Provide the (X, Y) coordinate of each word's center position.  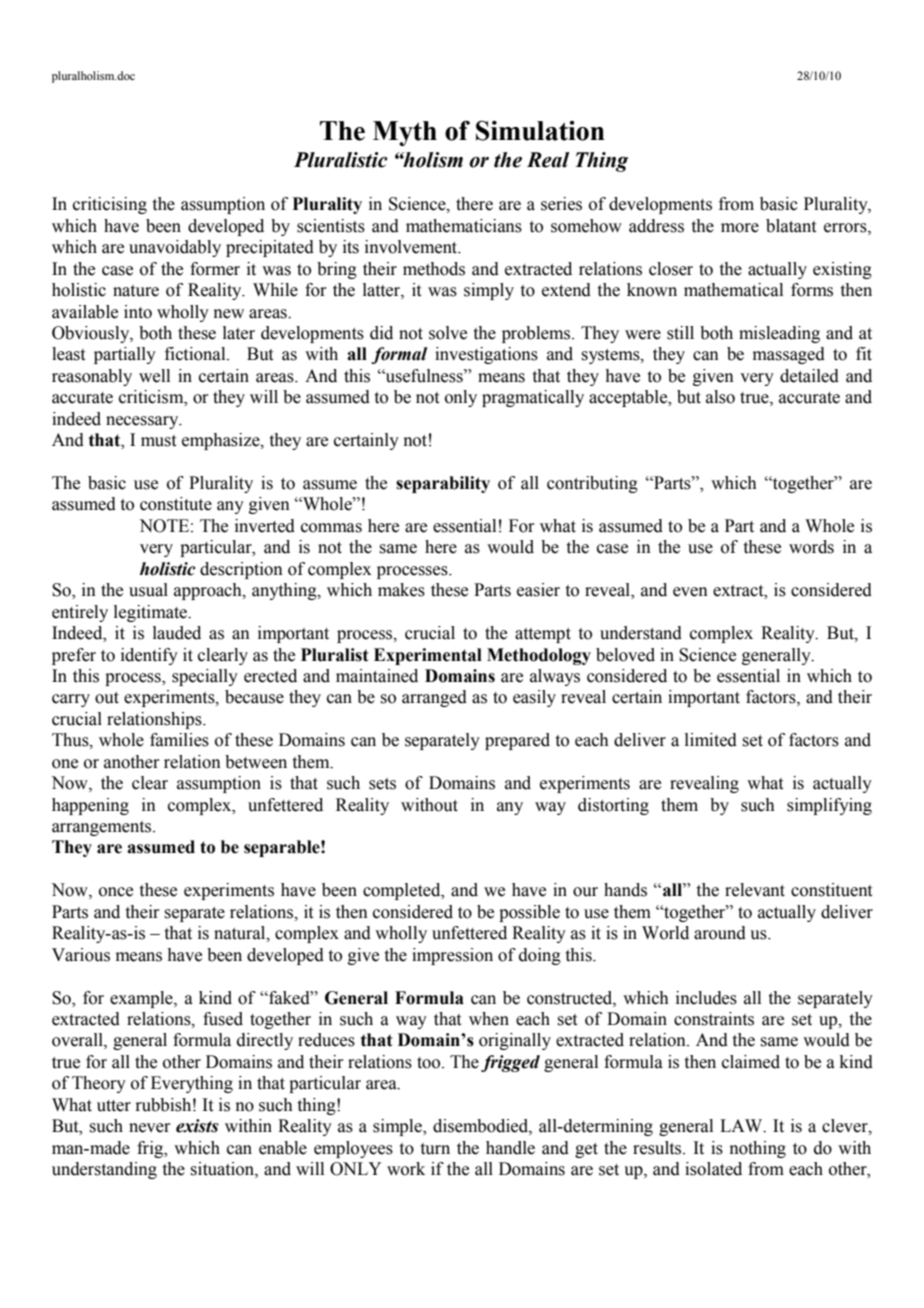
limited (711, 740)
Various (81, 955)
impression (452, 956)
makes (401, 590)
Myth (405, 133)
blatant (791, 226)
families (179, 740)
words (811, 547)
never (150, 1128)
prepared (517, 741)
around (720, 933)
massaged (789, 355)
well (154, 376)
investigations (486, 355)
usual (148, 590)
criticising (110, 205)
